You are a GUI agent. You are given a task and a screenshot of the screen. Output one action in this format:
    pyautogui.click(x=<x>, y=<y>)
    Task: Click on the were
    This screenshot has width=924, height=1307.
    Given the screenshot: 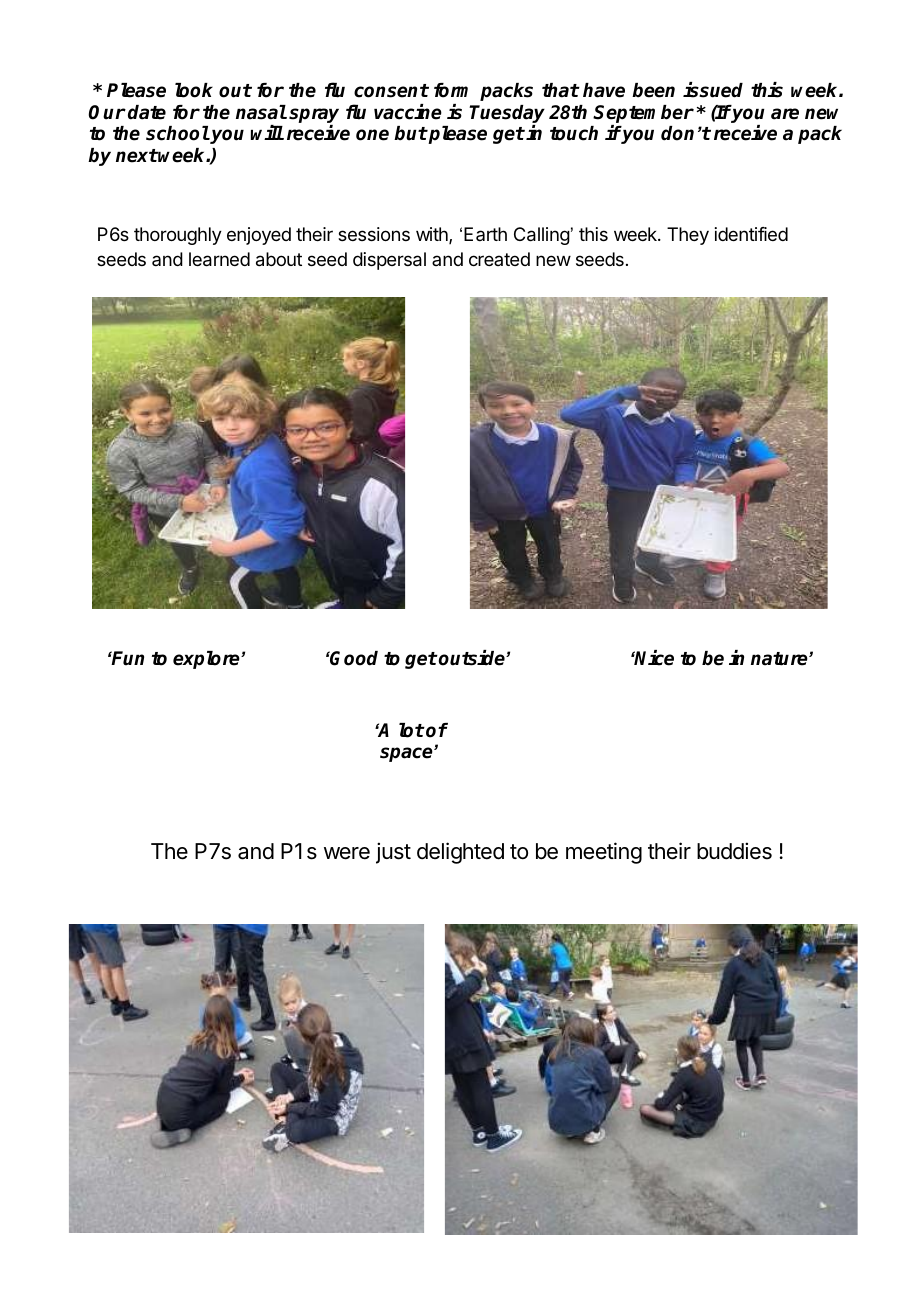 What is the action you would take?
    pyautogui.click(x=347, y=853)
